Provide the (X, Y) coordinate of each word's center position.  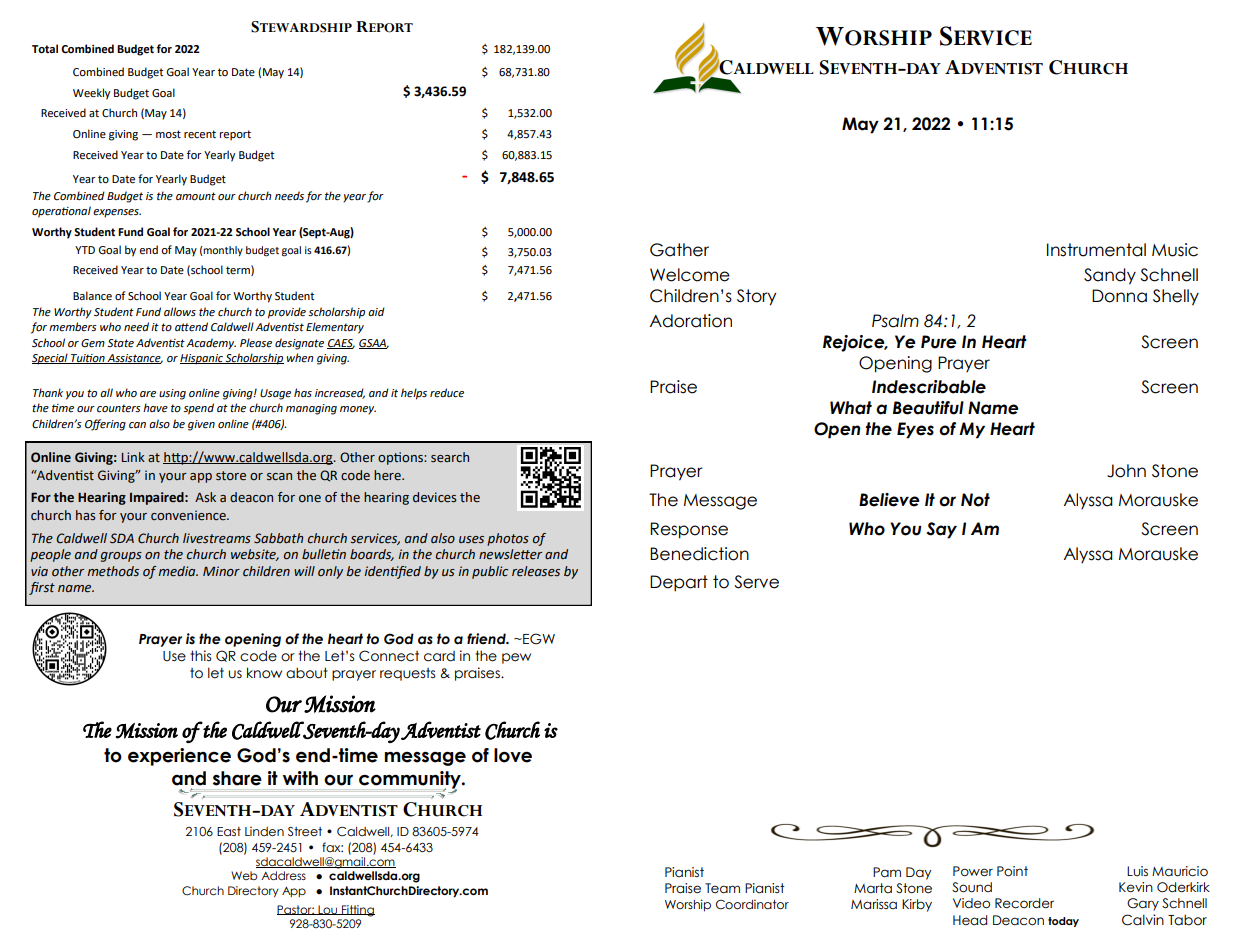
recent (200, 134)
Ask (205, 497)
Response (689, 530)
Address (283, 875)
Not (975, 500)
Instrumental (1096, 250)
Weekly (91, 94)
